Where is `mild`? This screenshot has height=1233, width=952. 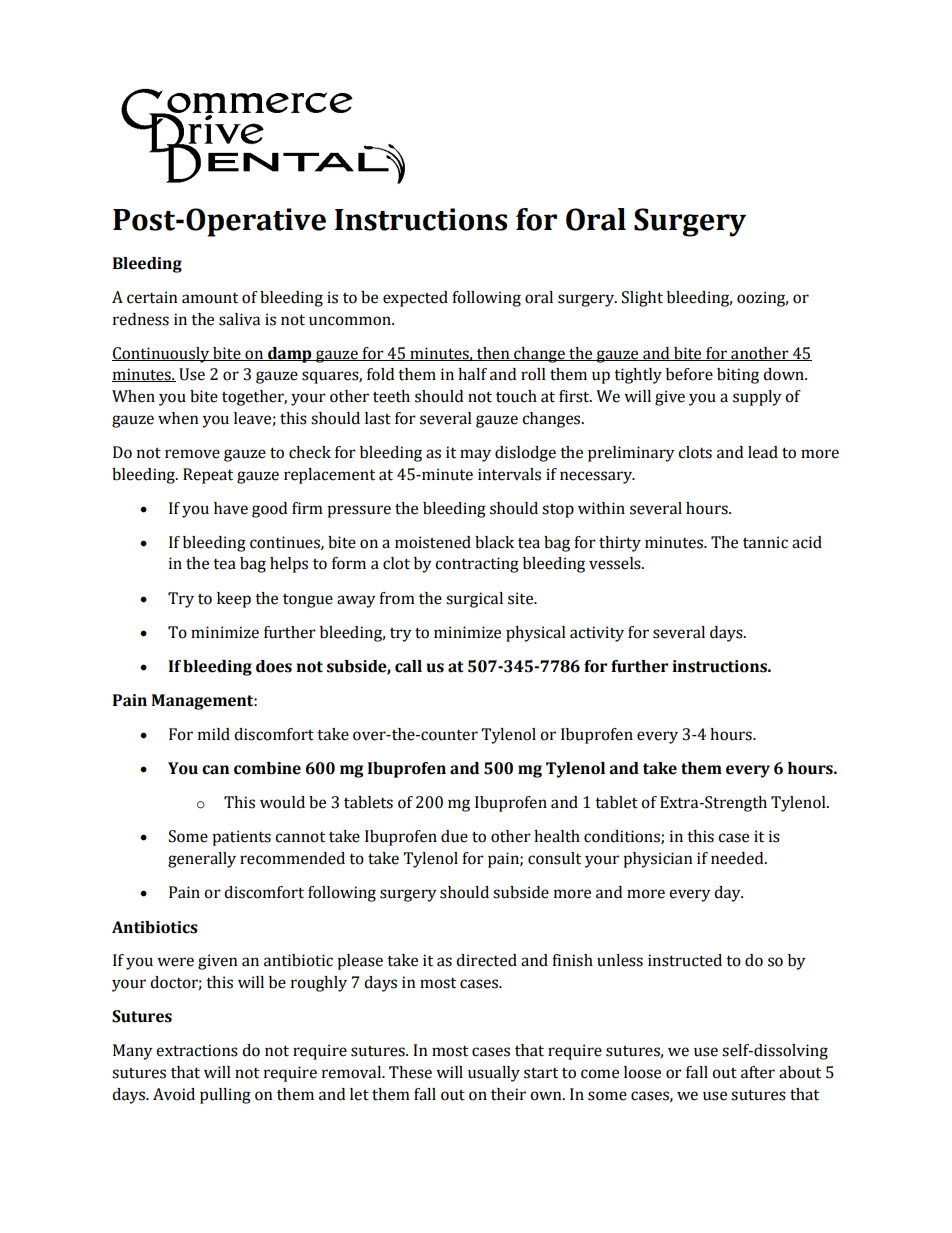 mild is located at coordinates (214, 734).
